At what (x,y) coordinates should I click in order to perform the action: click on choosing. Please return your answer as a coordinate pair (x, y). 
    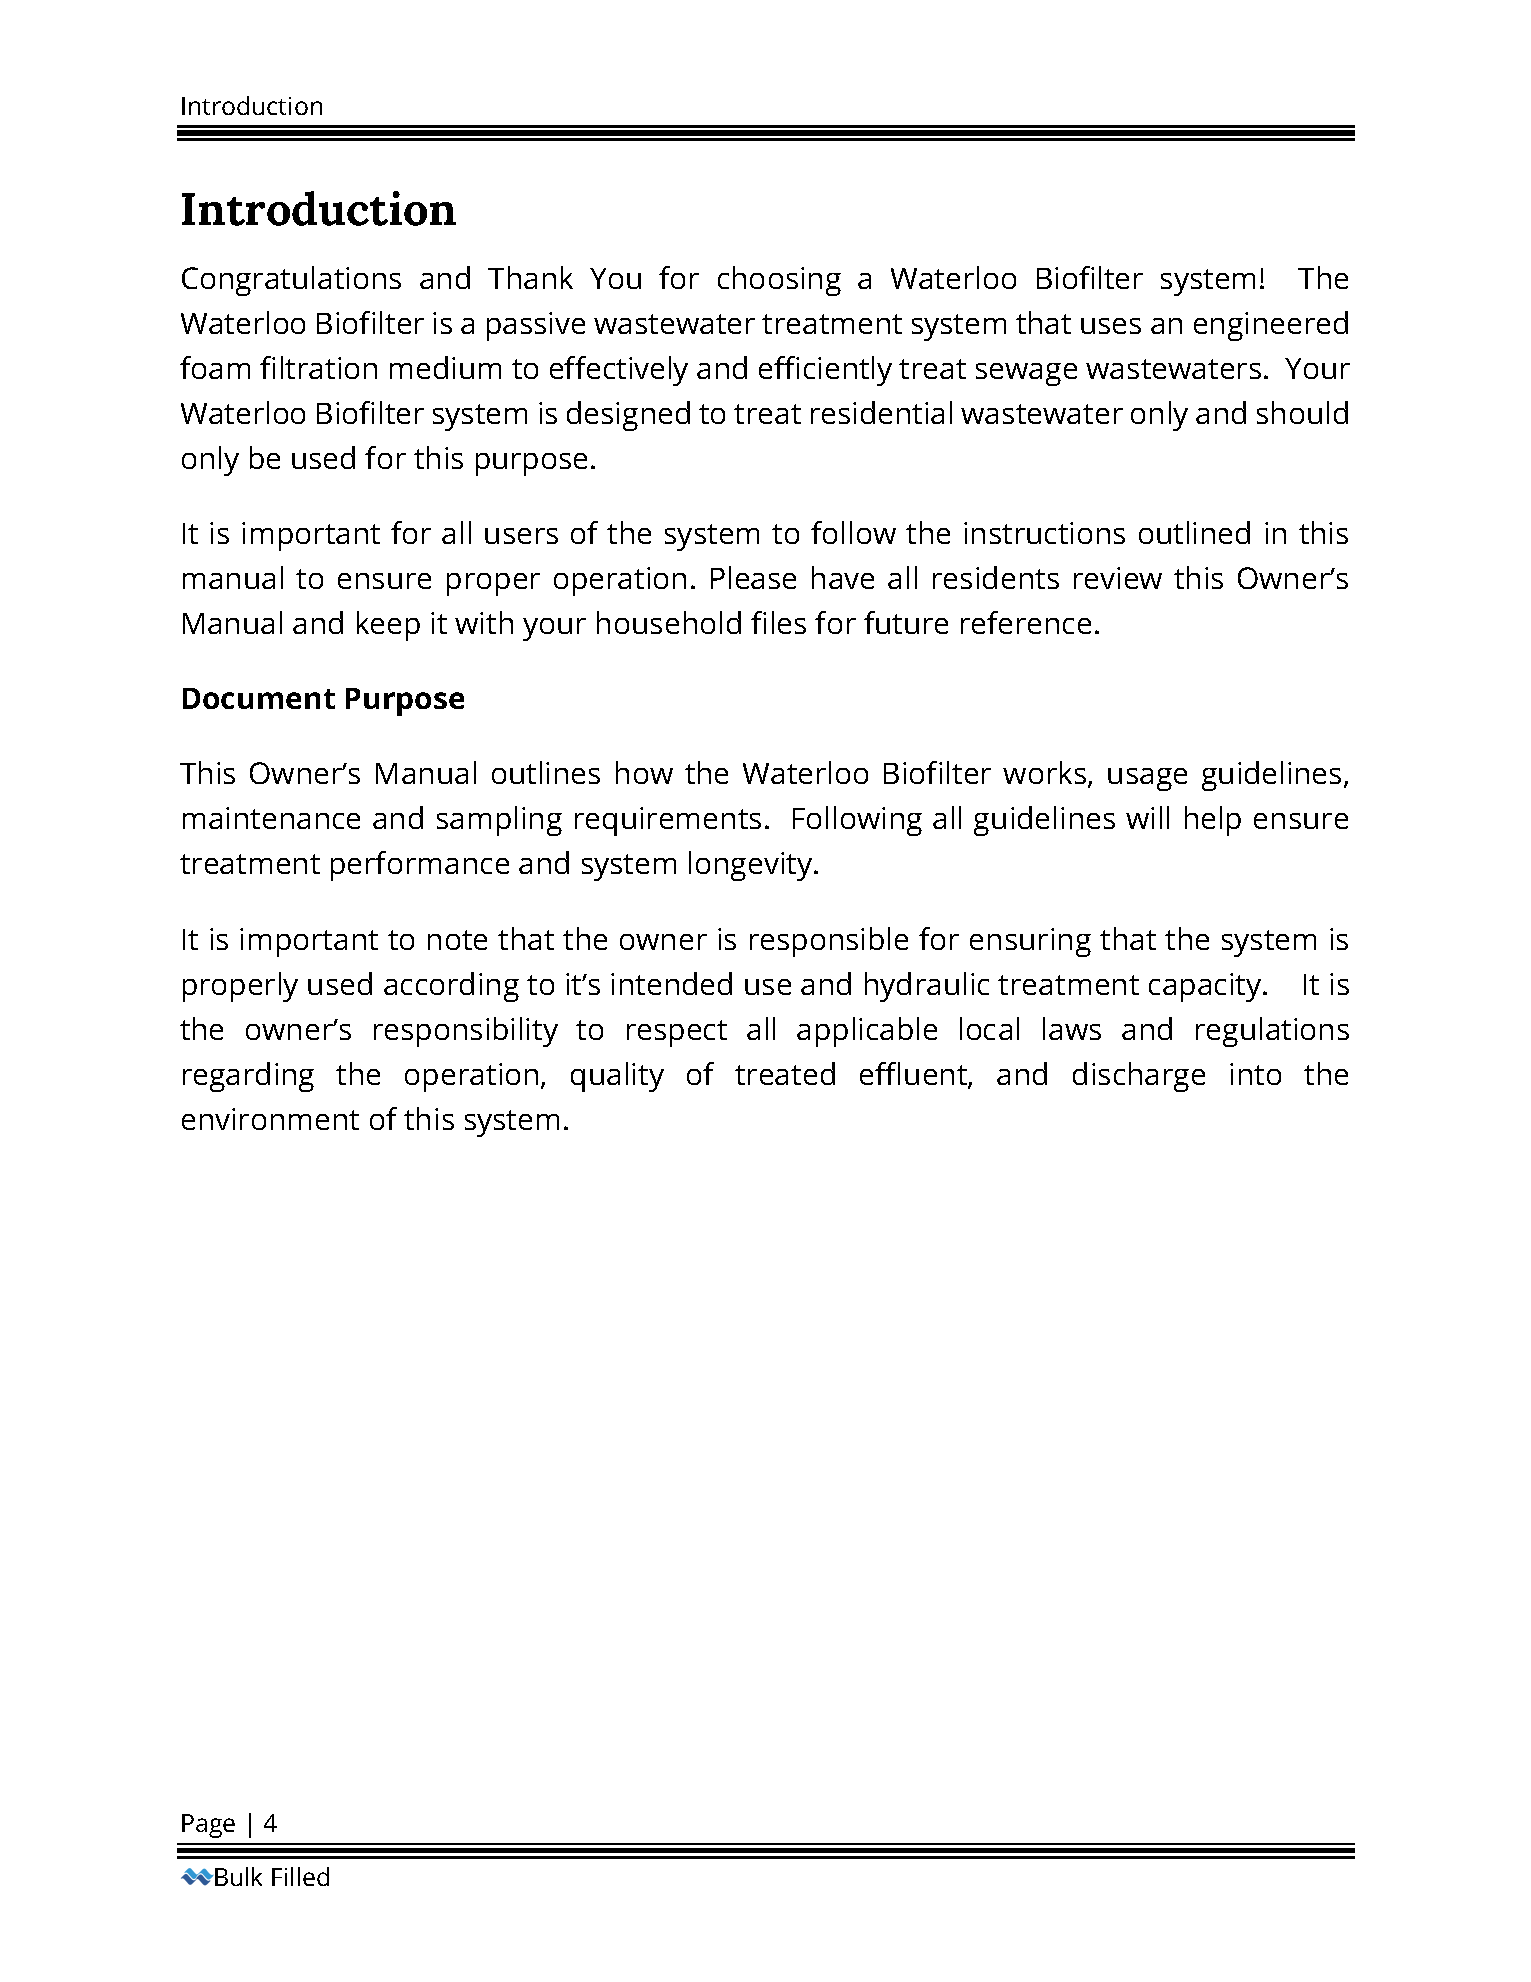
    Looking at the image, I should click on (779, 281).
